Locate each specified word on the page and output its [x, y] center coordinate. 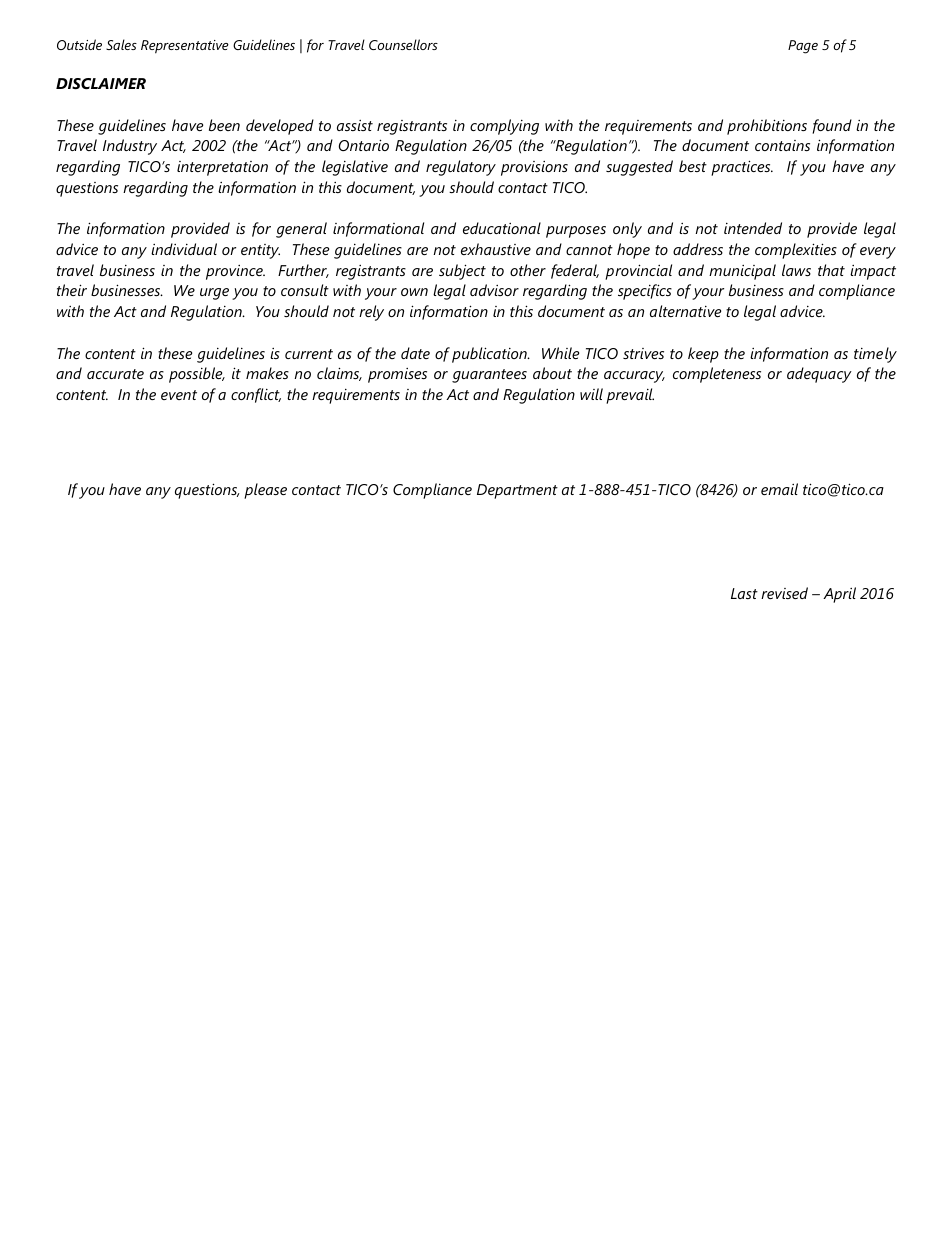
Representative [185, 47]
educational [502, 228]
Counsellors [403, 44]
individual [184, 249]
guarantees [489, 376]
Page [803, 47]
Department [517, 491]
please [265, 491]
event [179, 395]
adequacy [819, 375]
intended [753, 228]
